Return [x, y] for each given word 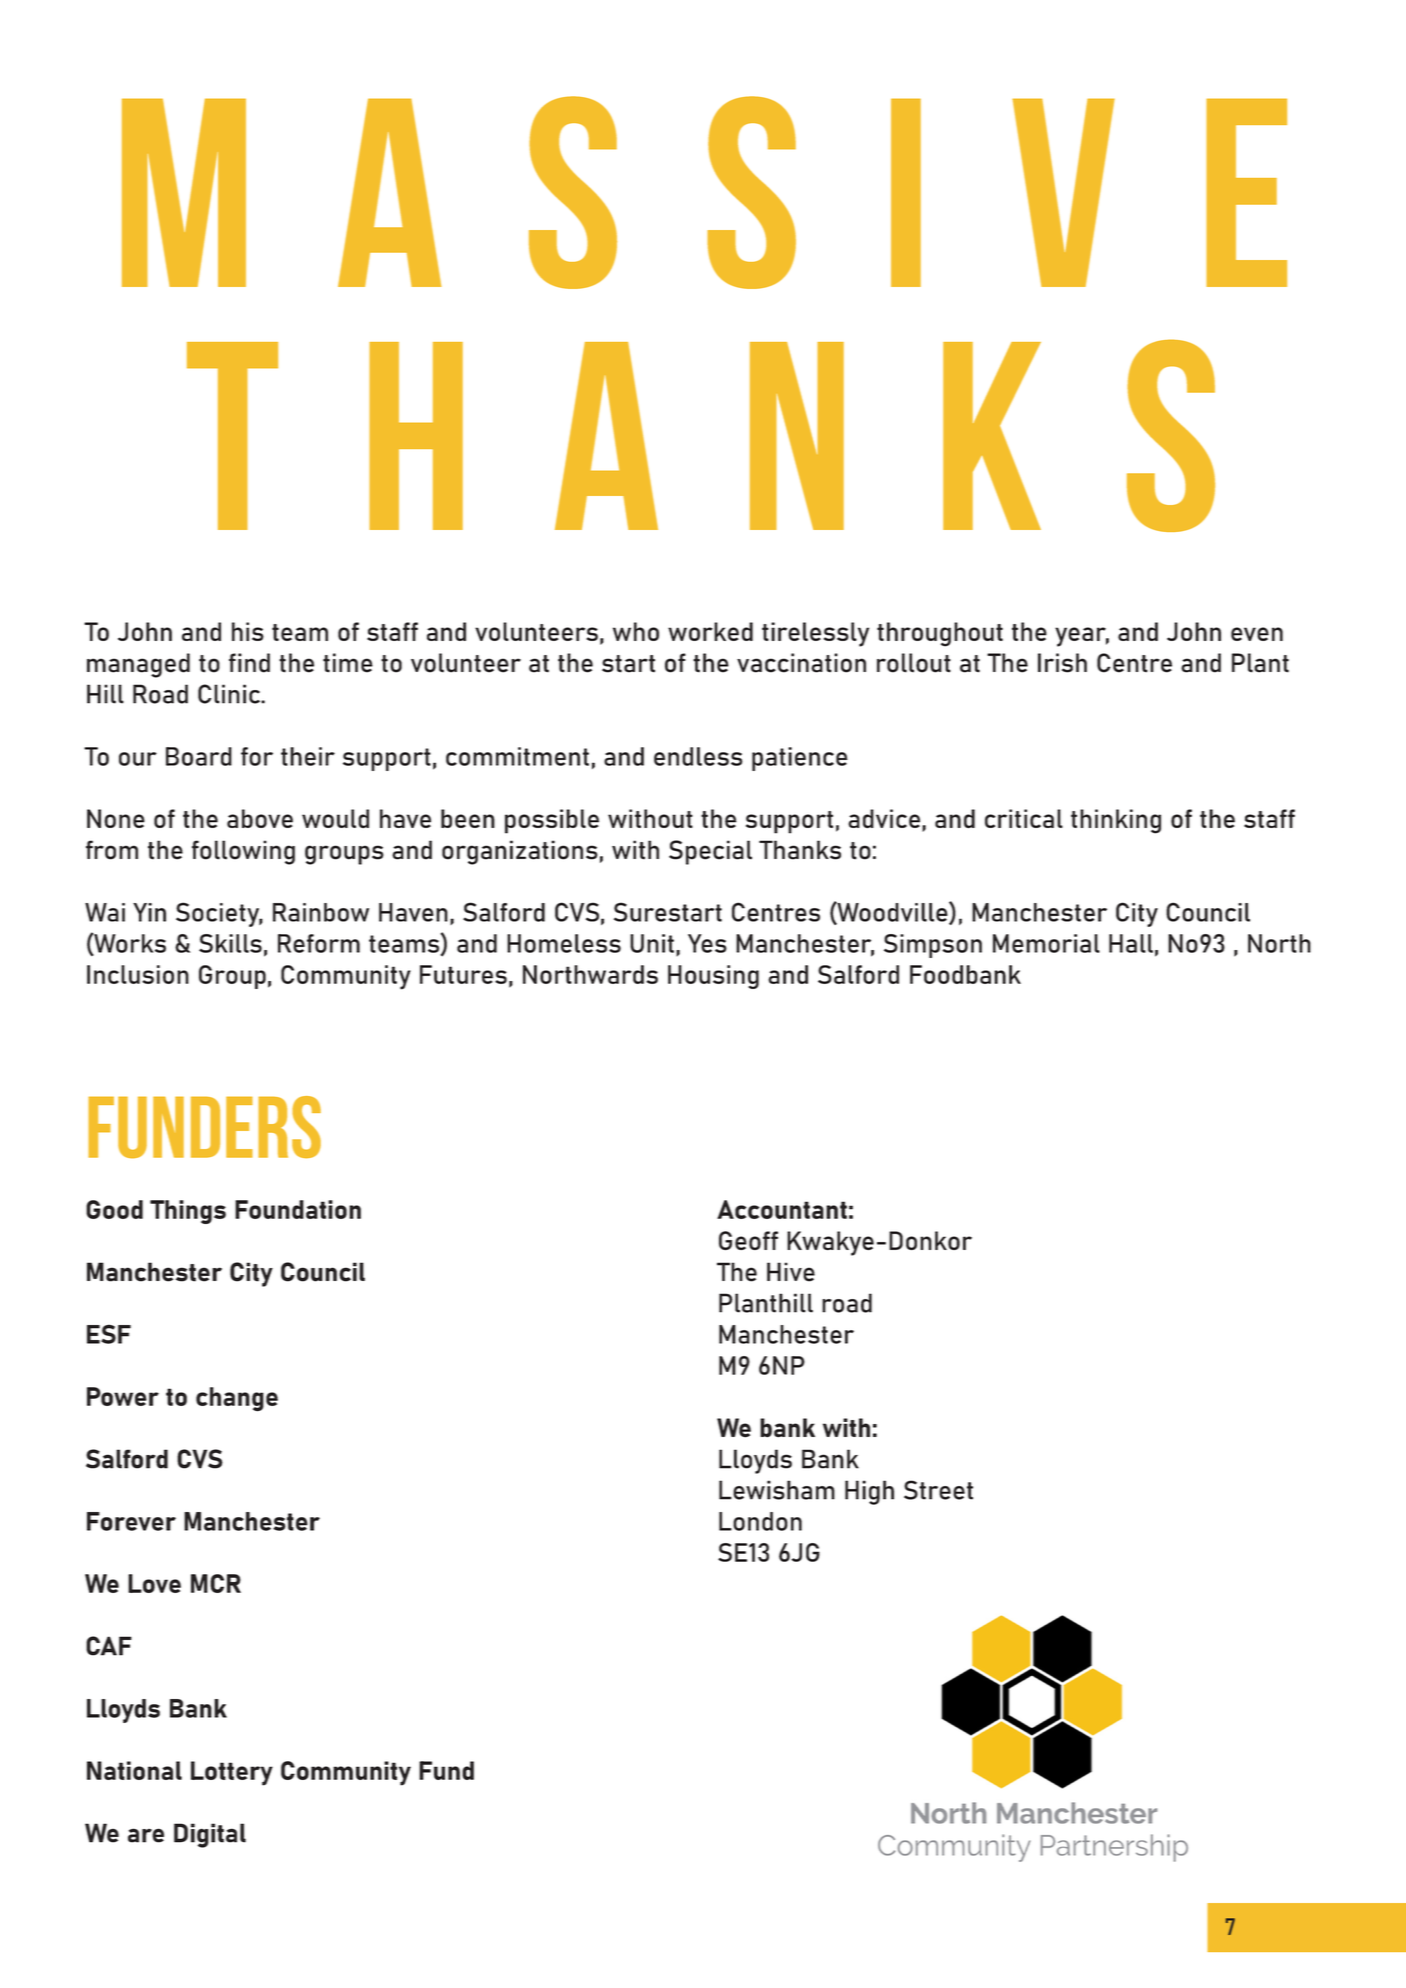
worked [710, 631]
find [249, 663]
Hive [791, 1272]
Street [938, 1490]
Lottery [232, 1773]
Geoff [748, 1241]
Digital [210, 1835]
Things [188, 1212]
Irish [1062, 663]
